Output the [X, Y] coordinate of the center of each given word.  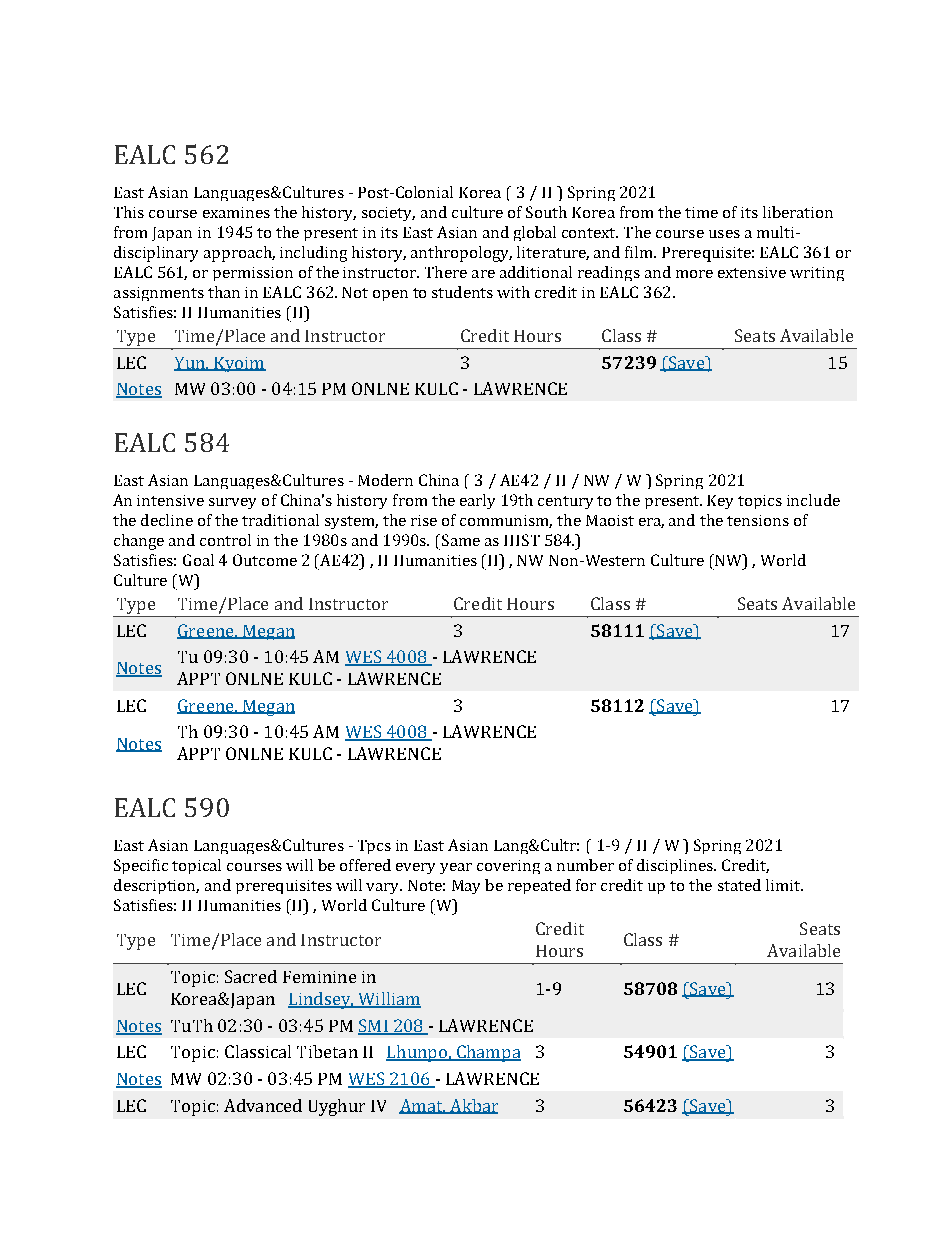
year [456, 868]
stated [739, 885]
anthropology [461, 254]
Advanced [263, 1105]
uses [724, 234]
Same [461, 540]
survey [232, 503]
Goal [198, 560]
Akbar [473, 1106]
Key [720, 502]
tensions [758, 520]
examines [236, 212]
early [477, 501]
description [156, 886]
